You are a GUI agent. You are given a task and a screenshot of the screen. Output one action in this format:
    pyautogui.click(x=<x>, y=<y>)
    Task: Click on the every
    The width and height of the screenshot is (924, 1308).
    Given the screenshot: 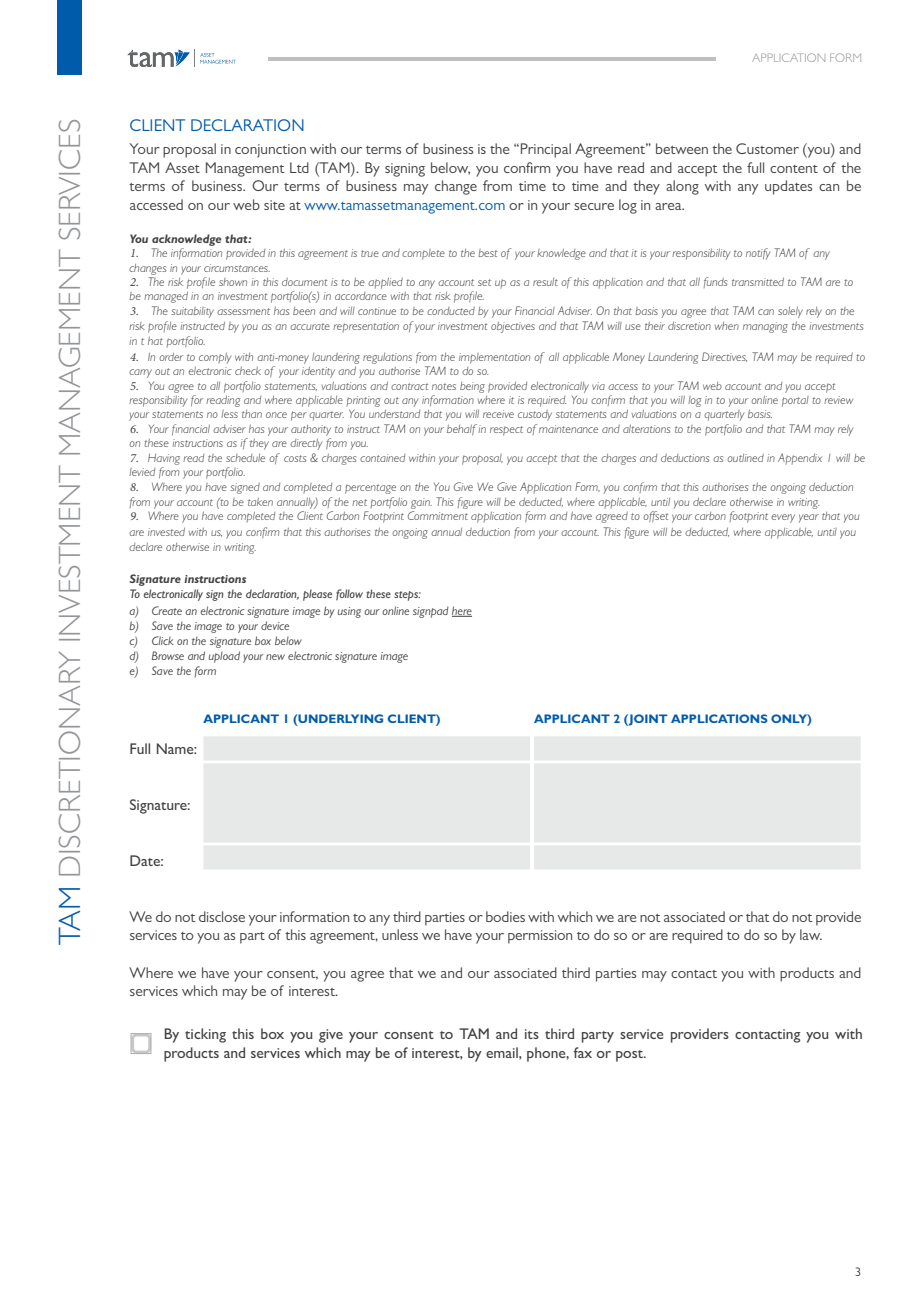 What is the action you would take?
    pyautogui.click(x=783, y=518)
